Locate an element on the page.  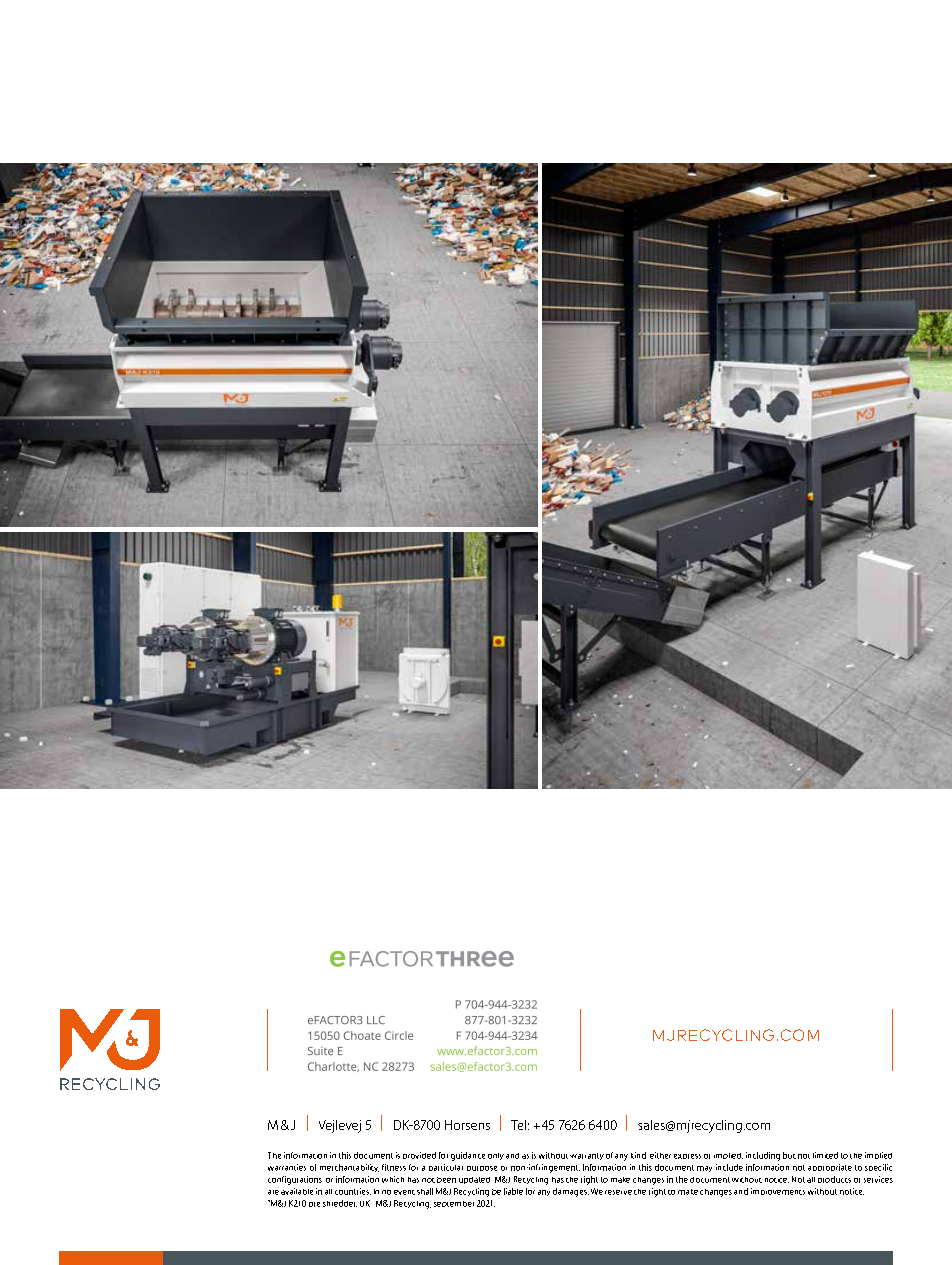
but is located at coordinates (789, 1155).
